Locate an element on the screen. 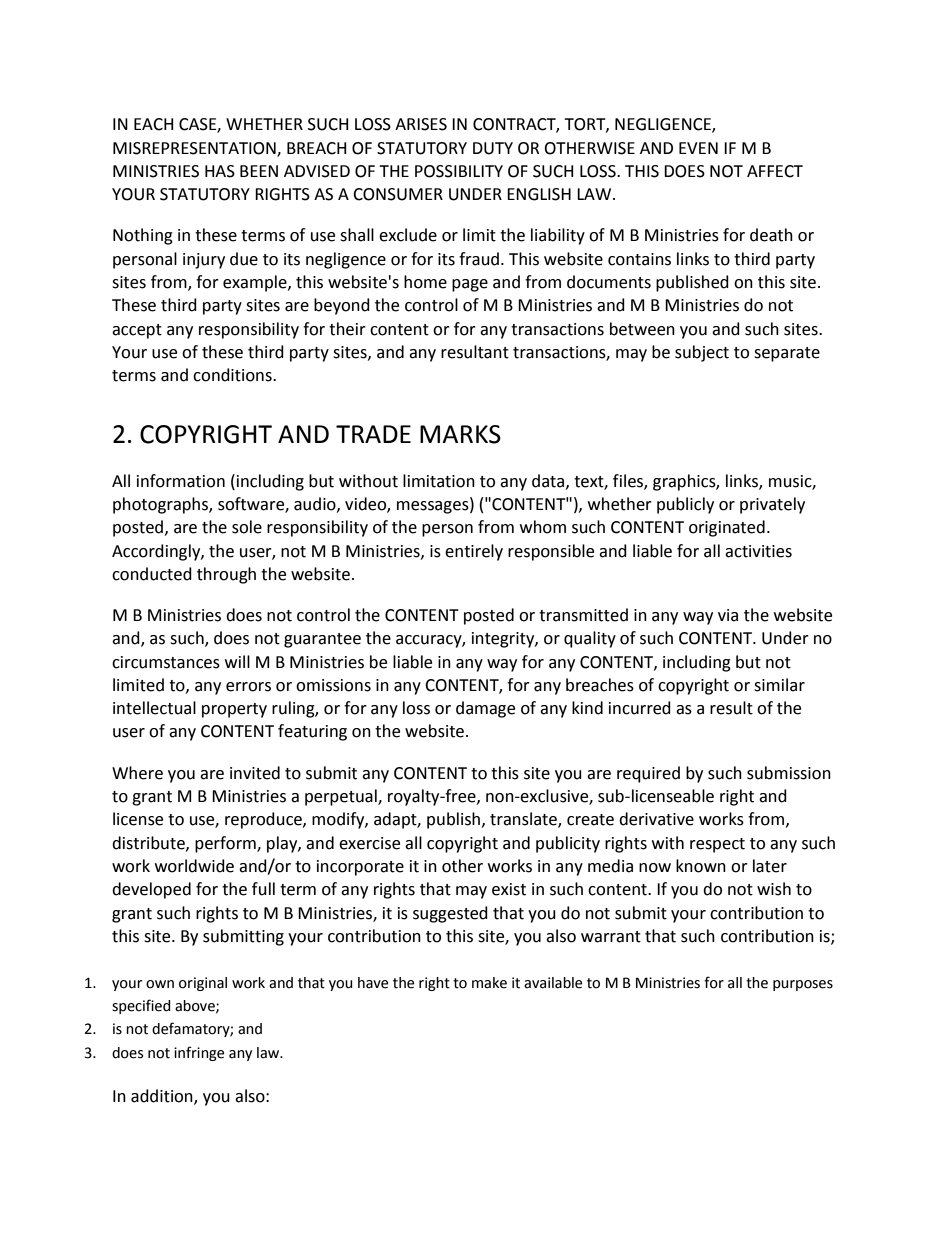  MISREPRESENTATION is located at coordinates (195, 149).
